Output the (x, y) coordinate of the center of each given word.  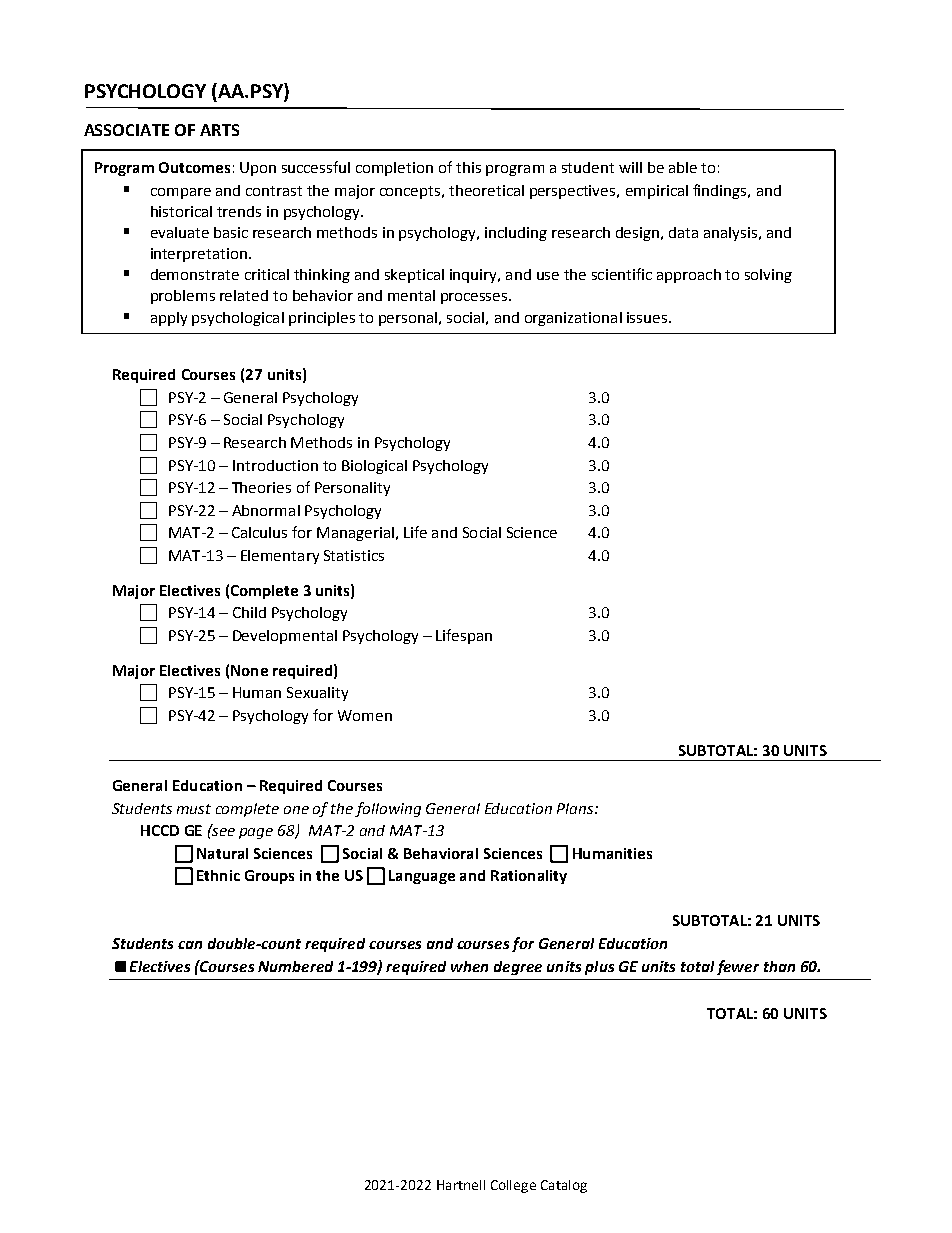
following (388, 809)
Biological (374, 467)
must (194, 809)
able (683, 167)
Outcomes (194, 167)
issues (648, 317)
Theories (261, 487)
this (468, 167)
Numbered (295, 966)
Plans (576, 808)
